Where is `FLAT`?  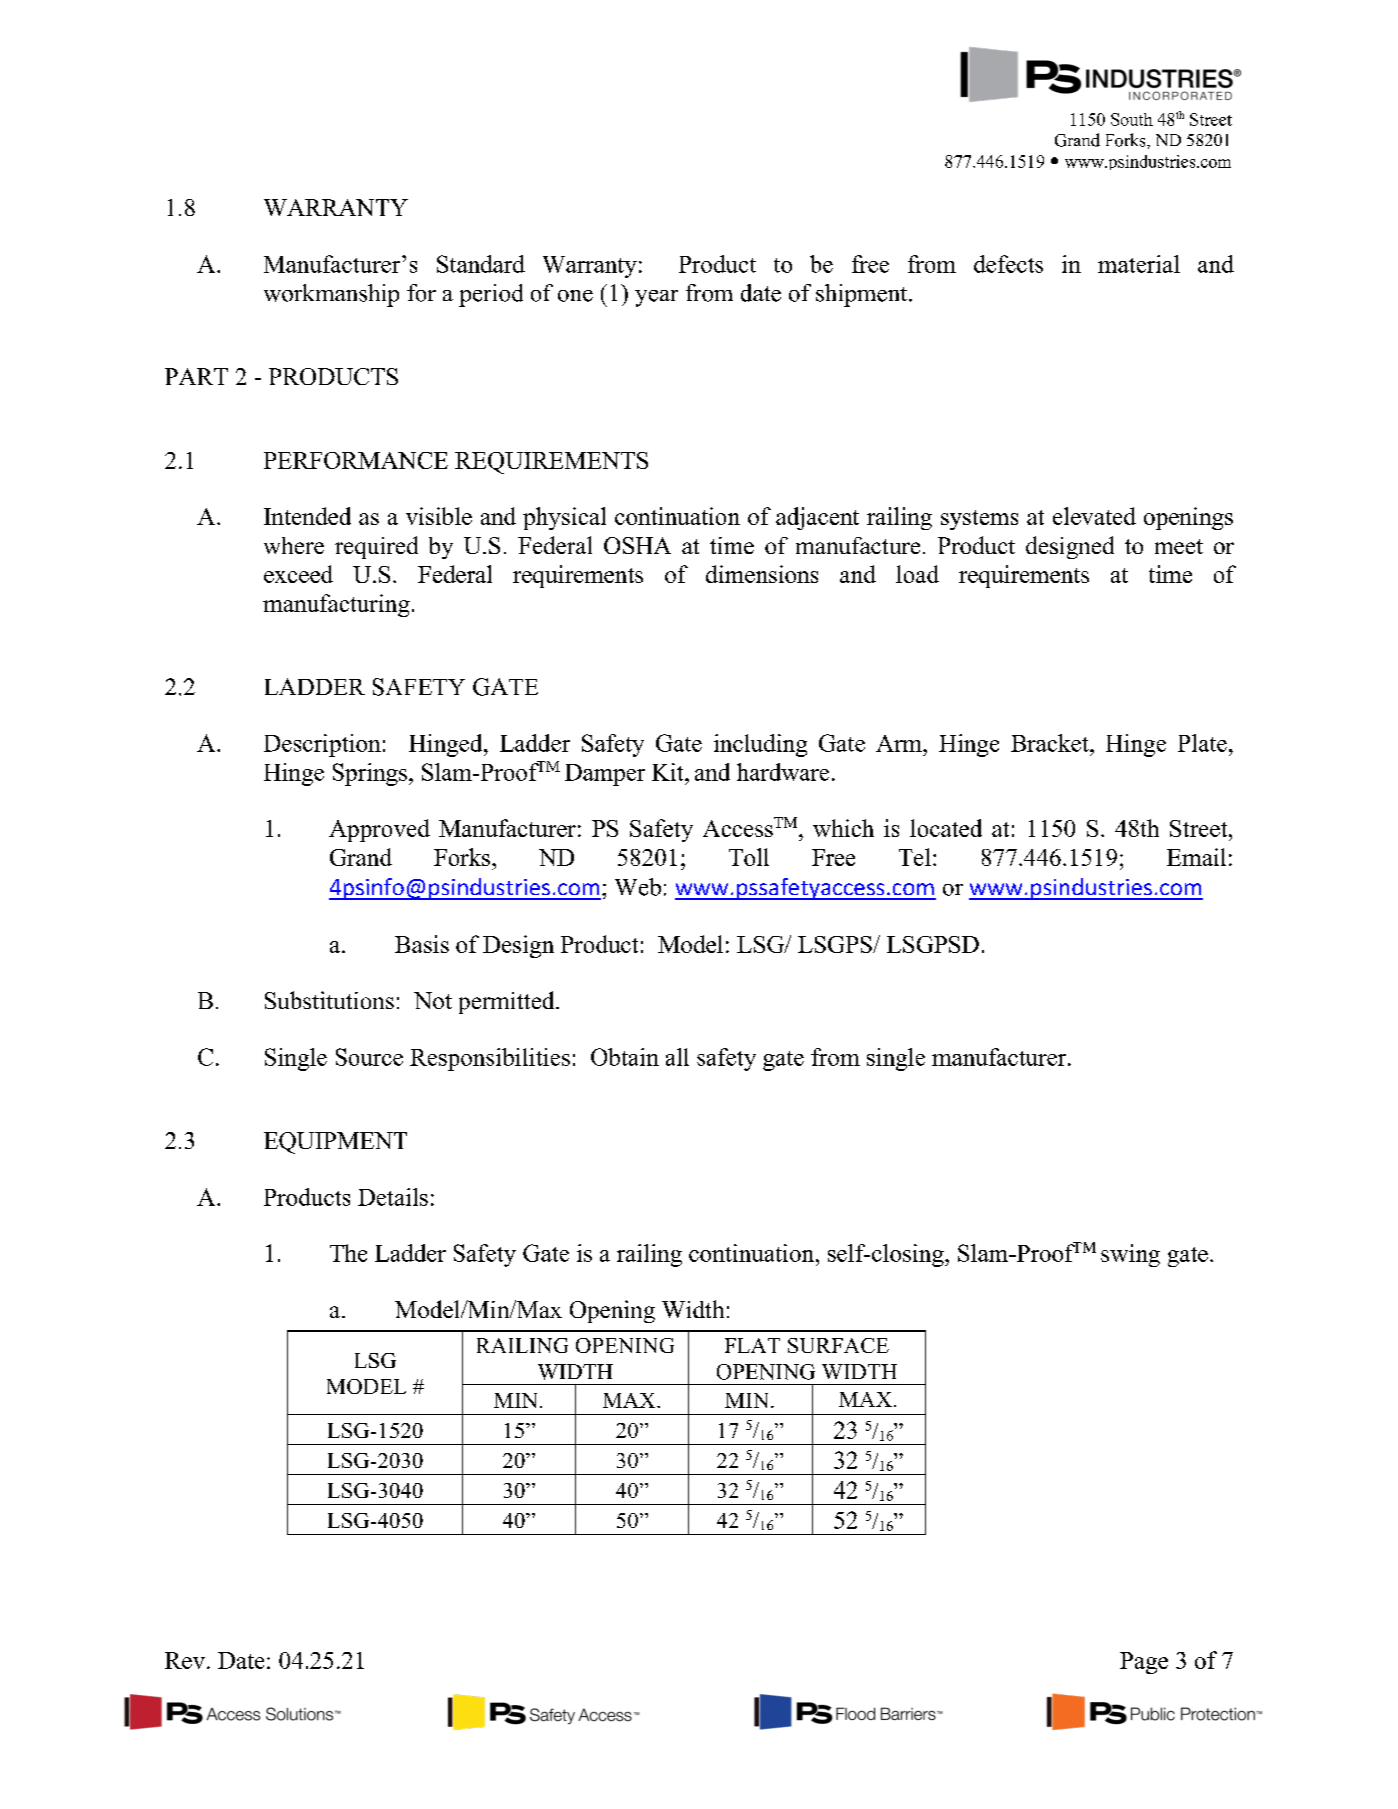 FLAT is located at coordinates (752, 1345).
